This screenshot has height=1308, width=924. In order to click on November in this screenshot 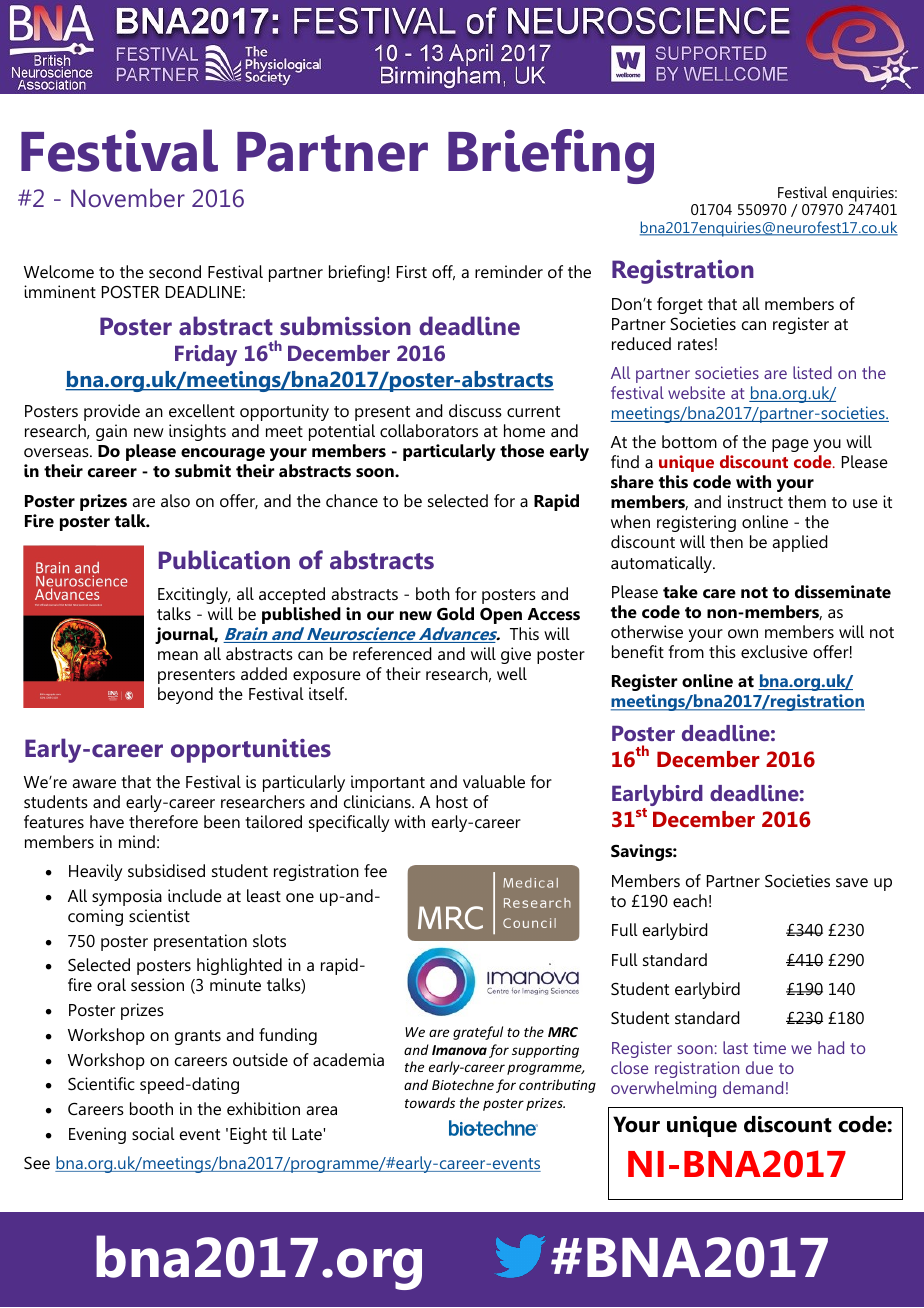, I will do `click(128, 197)`.
